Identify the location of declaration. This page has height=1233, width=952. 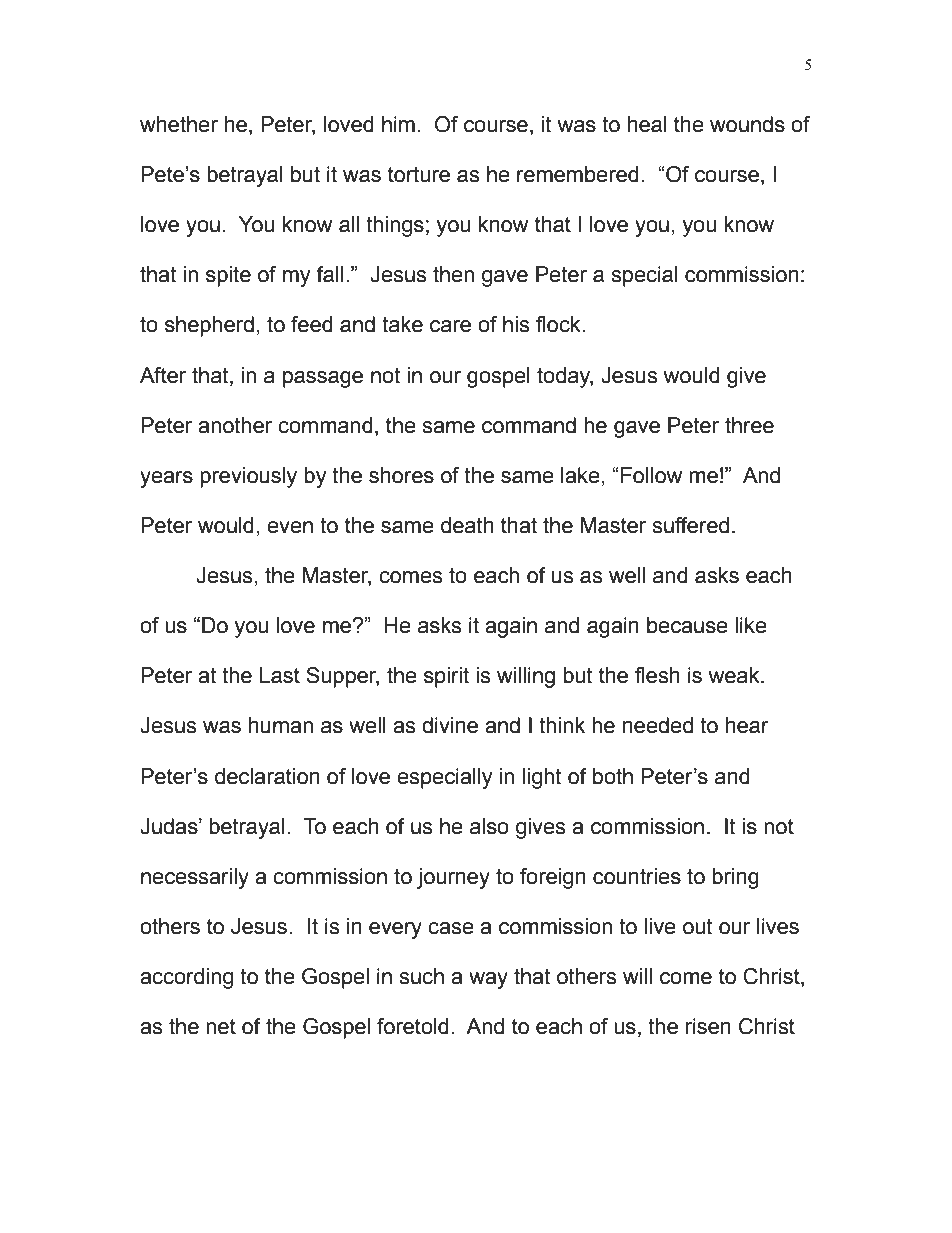
(267, 776).
